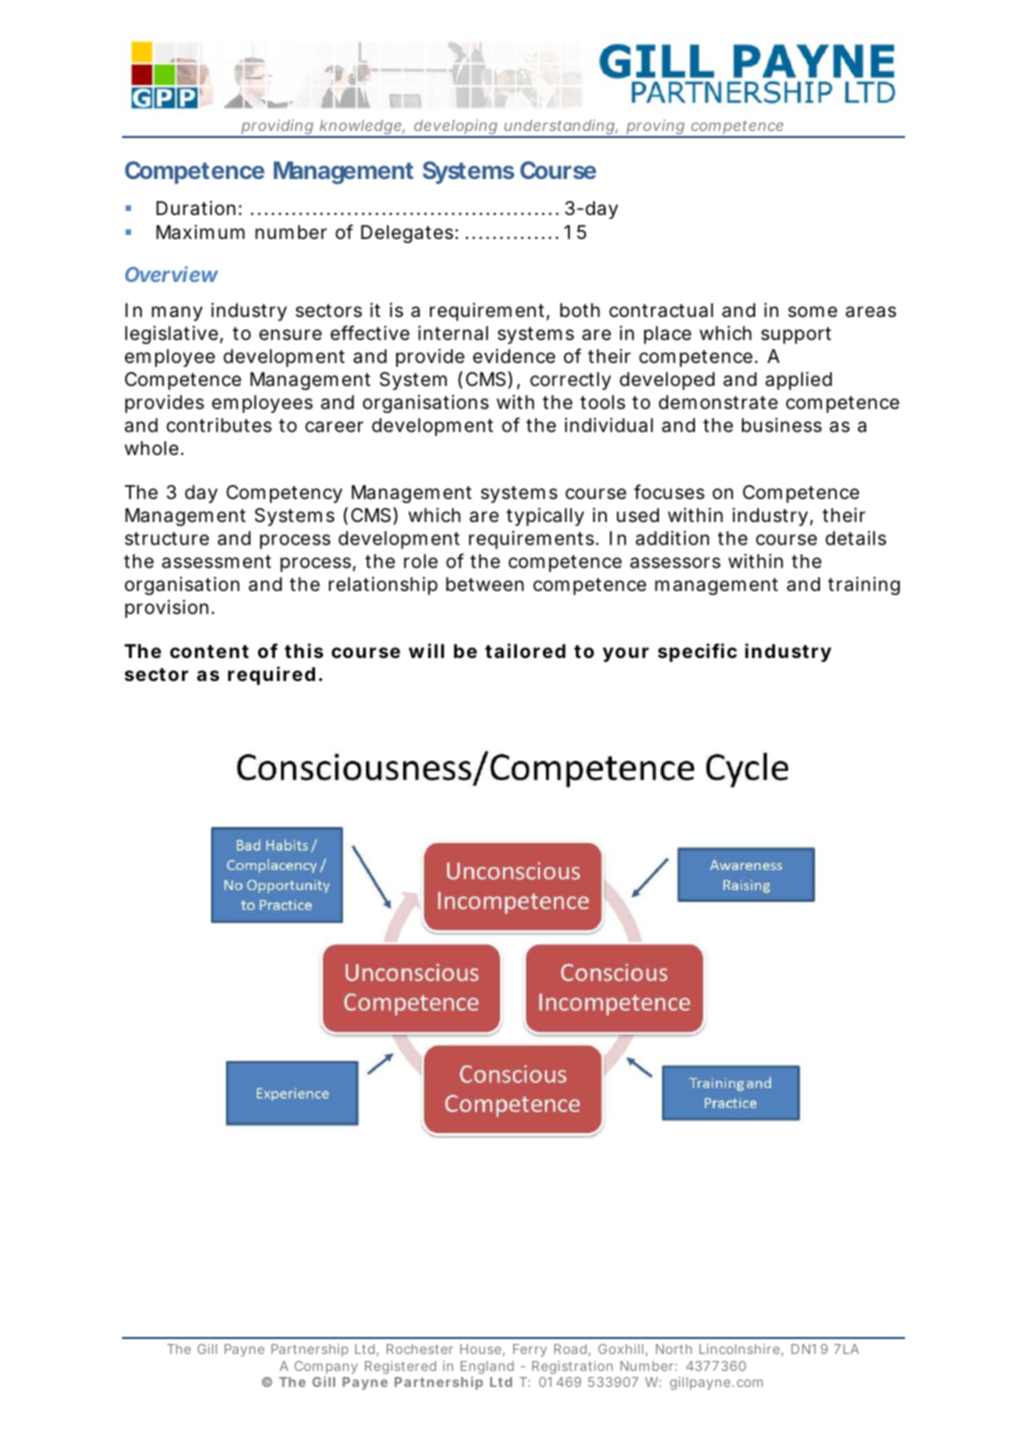  Describe the element at coordinates (530, 1350) in the image. I see `Ferry` at that location.
